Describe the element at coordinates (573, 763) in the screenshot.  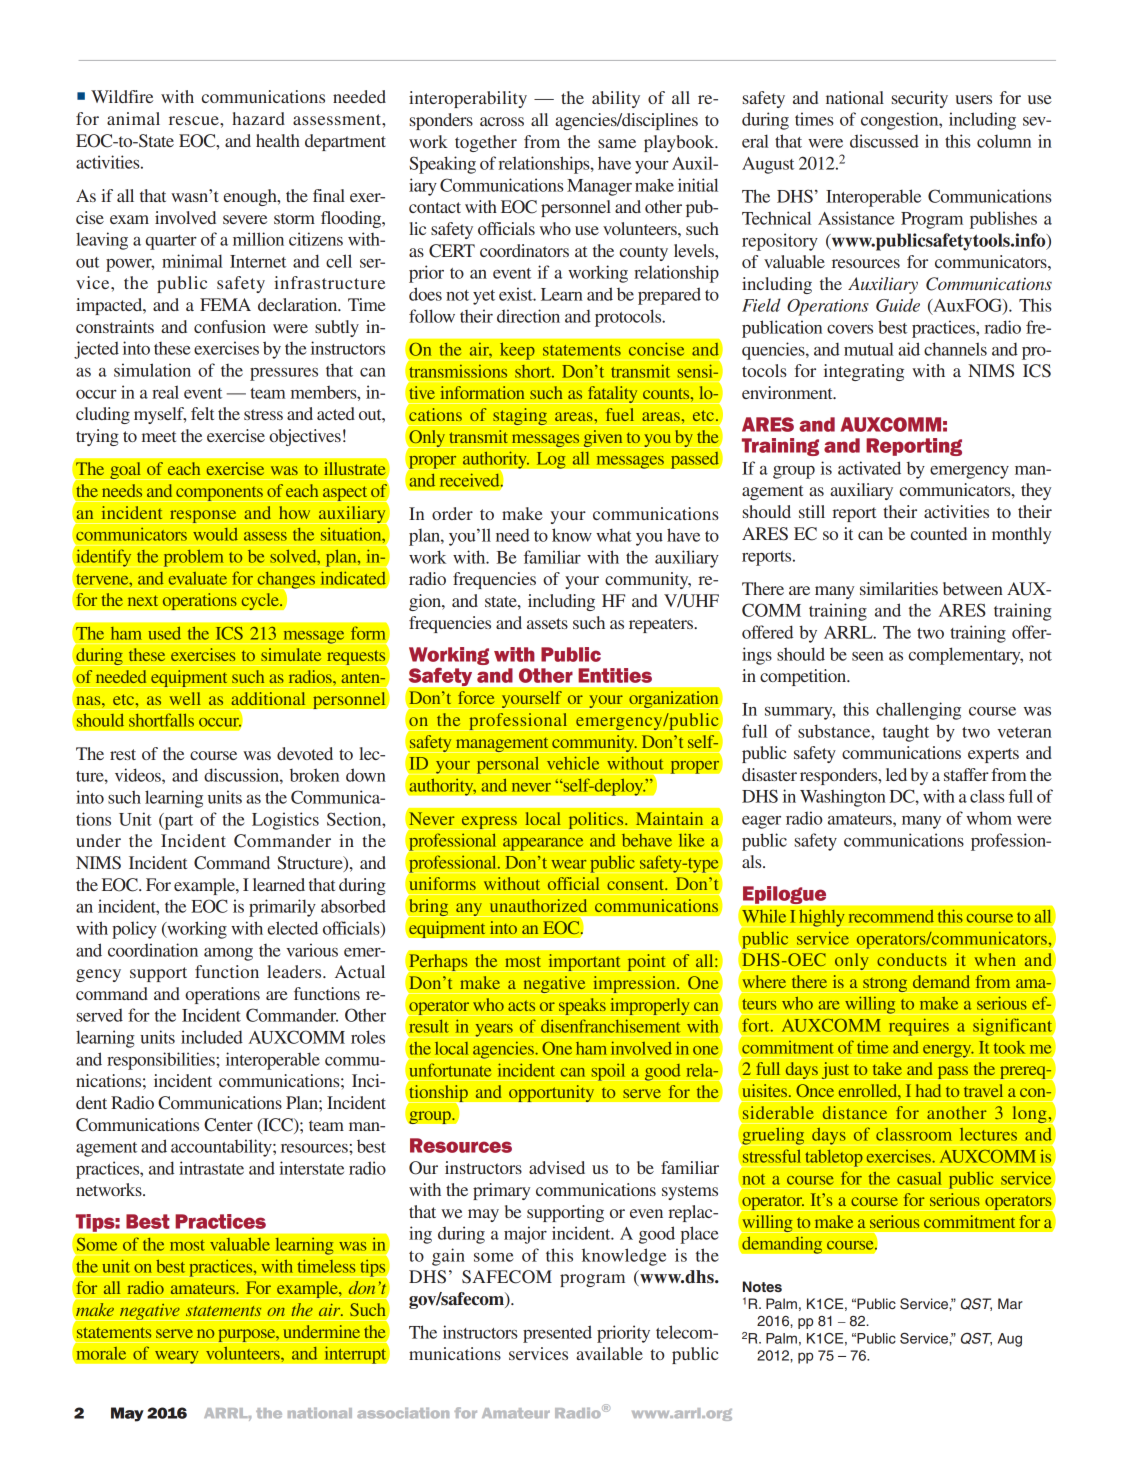
I see `vehicle` at that location.
